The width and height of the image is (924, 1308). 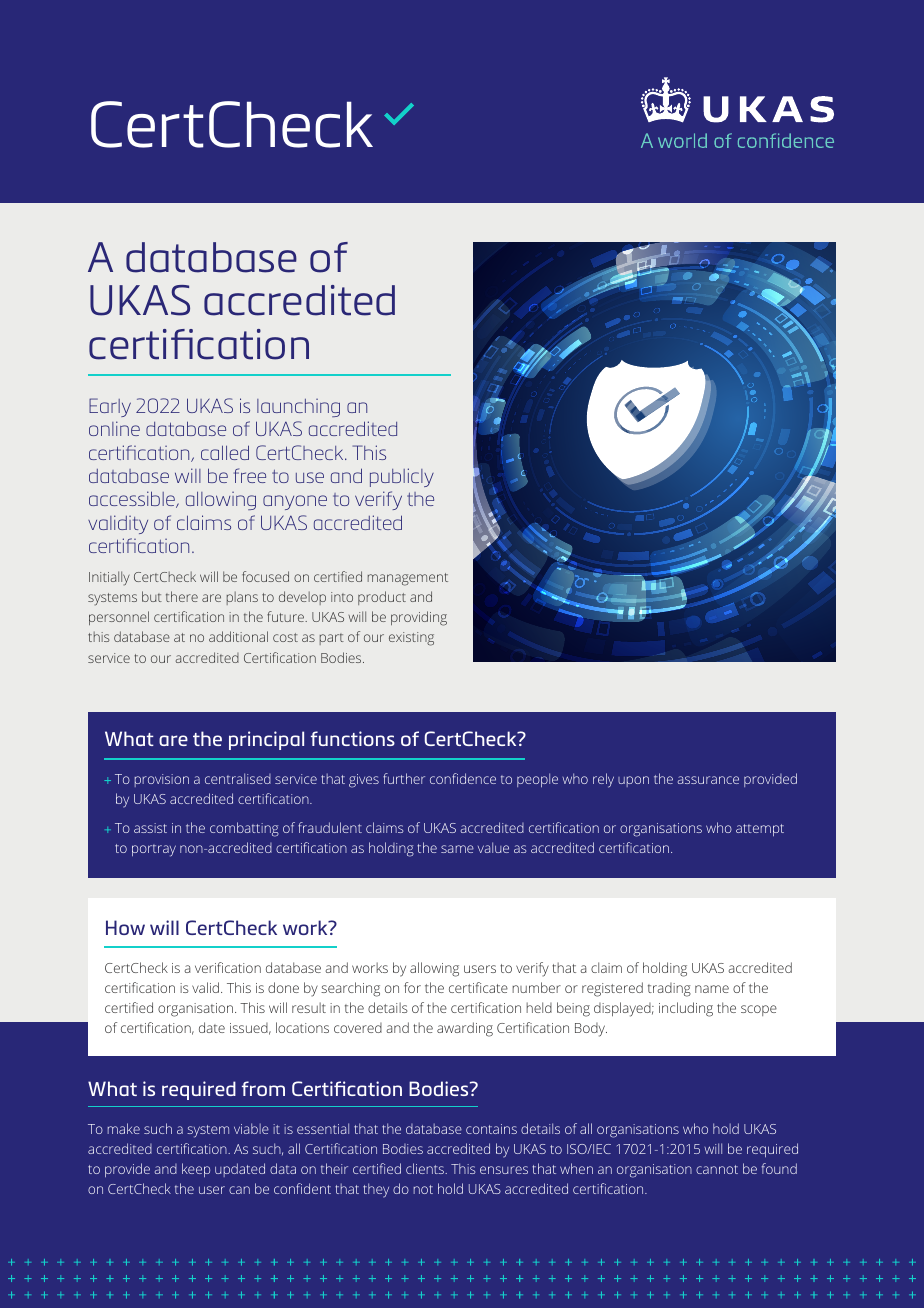 What do you see at coordinates (408, 579) in the image?
I see `management` at bounding box center [408, 579].
